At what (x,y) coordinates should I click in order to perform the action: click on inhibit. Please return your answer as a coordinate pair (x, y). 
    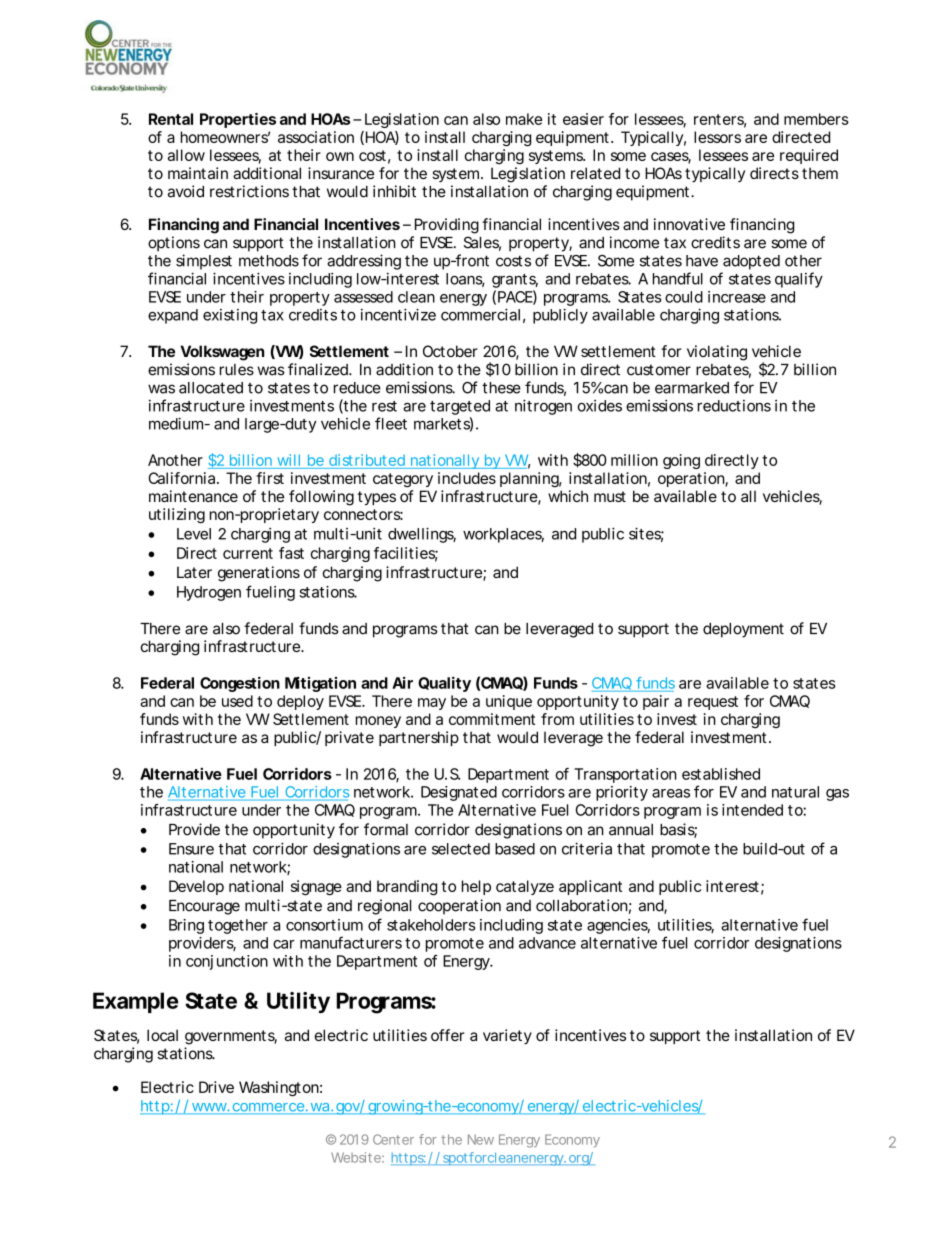
    Looking at the image, I should click on (394, 191).
